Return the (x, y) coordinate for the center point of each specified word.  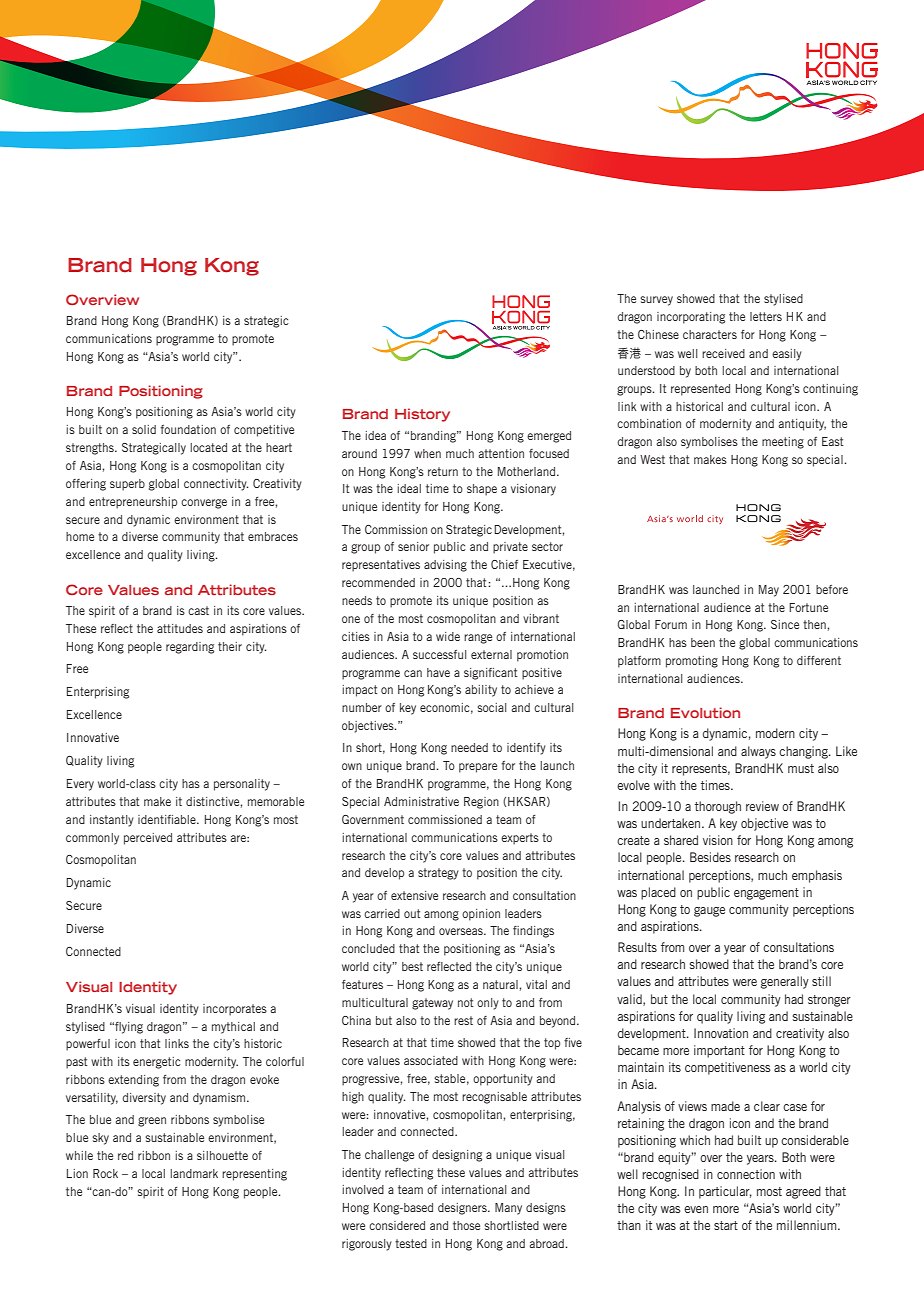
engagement (766, 894)
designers (463, 1209)
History (422, 415)
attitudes (180, 628)
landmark (194, 1173)
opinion (481, 915)
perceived (148, 839)
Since (785, 624)
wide (448, 636)
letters (766, 316)
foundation (188, 429)
